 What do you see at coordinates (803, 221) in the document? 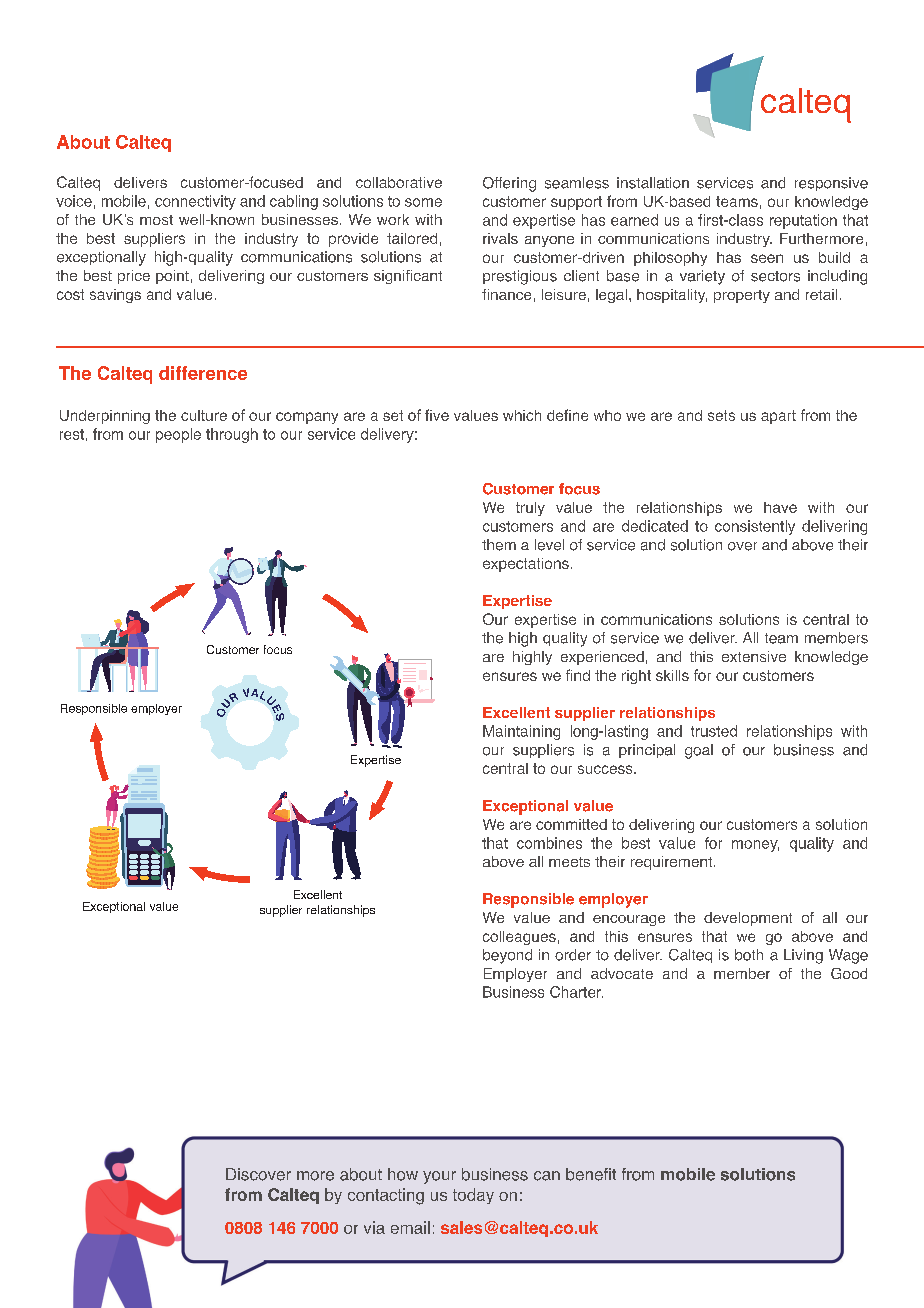
I see `reputation` at bounding box center [803, 221].
